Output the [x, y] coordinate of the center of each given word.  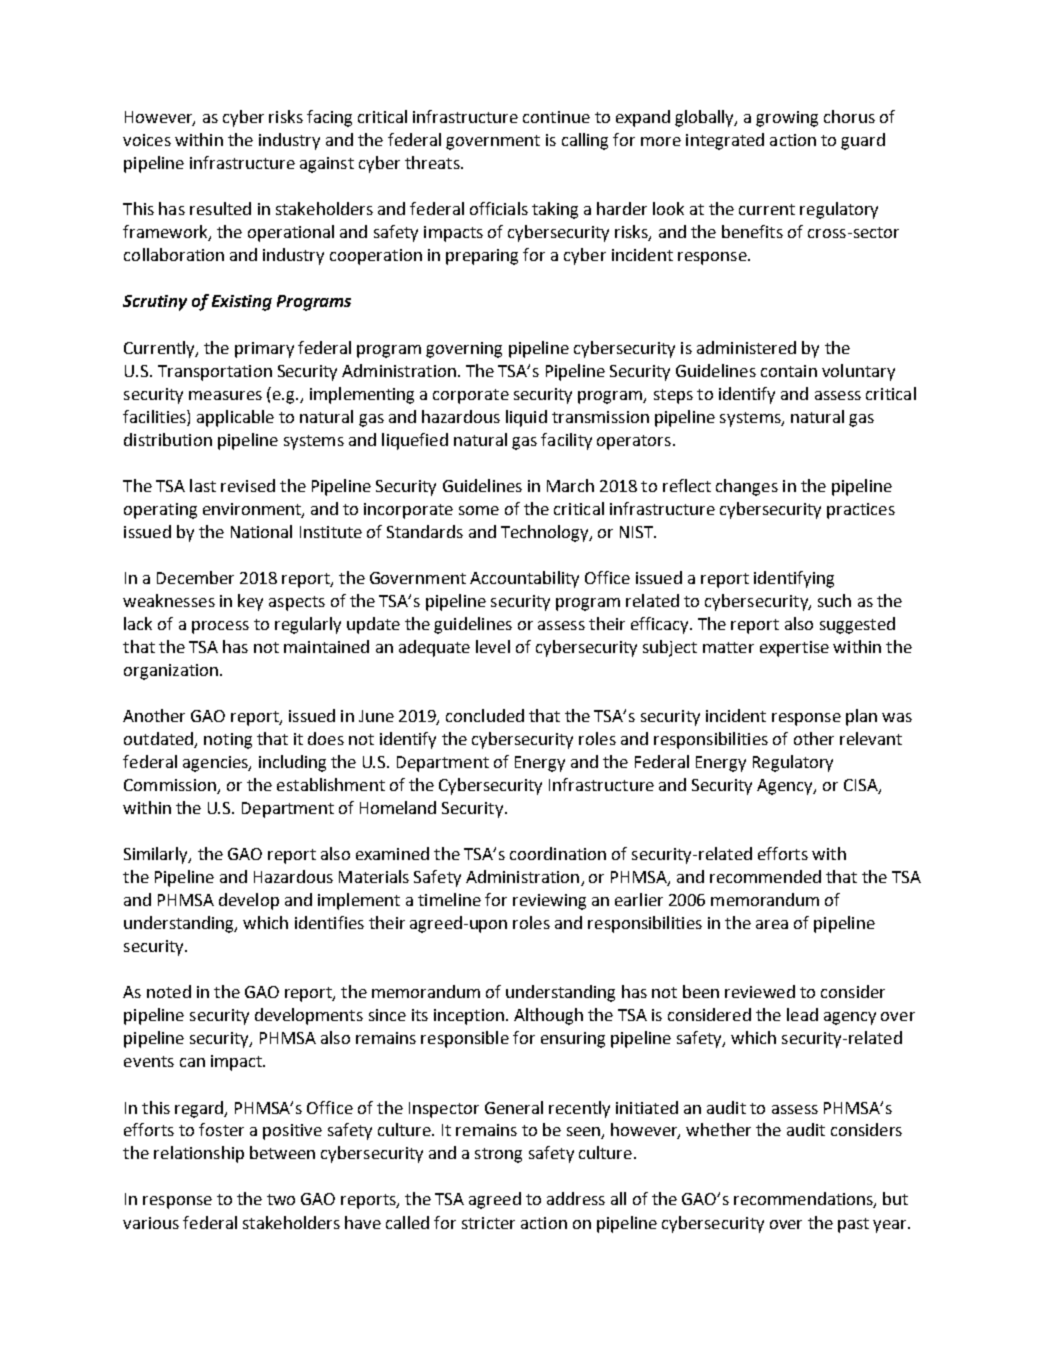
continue [556, 117]
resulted [220, 208]
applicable [235, 418]
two [281, 1199]
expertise [794, 649]
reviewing [549, 902]
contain [789, 371]
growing [787, 119]
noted [169, 991]
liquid [526, 418]
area [772, 924]
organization [171, 672]
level [493, 646]
